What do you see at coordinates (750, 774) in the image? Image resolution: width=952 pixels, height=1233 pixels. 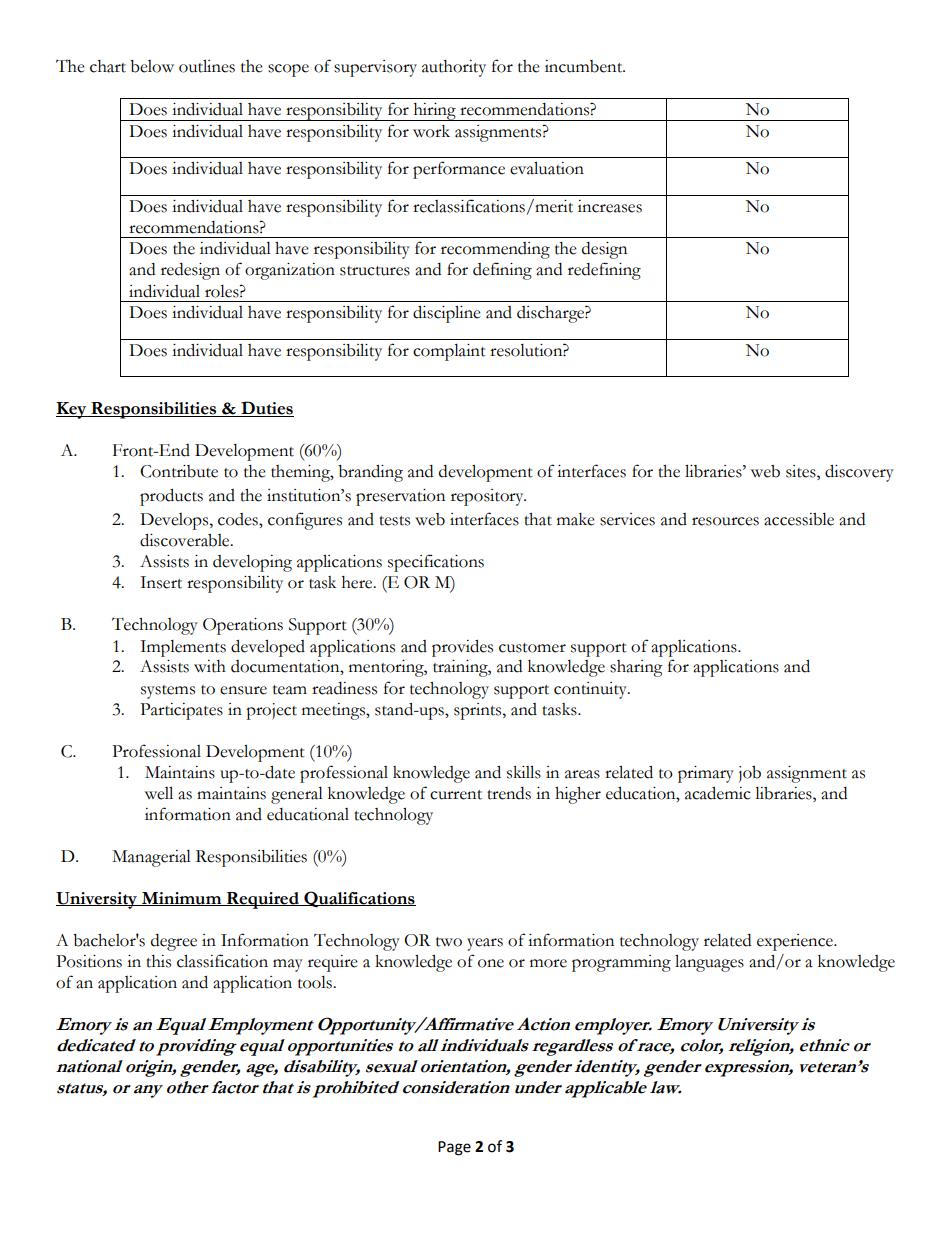 I see `job` at bounding box center [750, 774].
